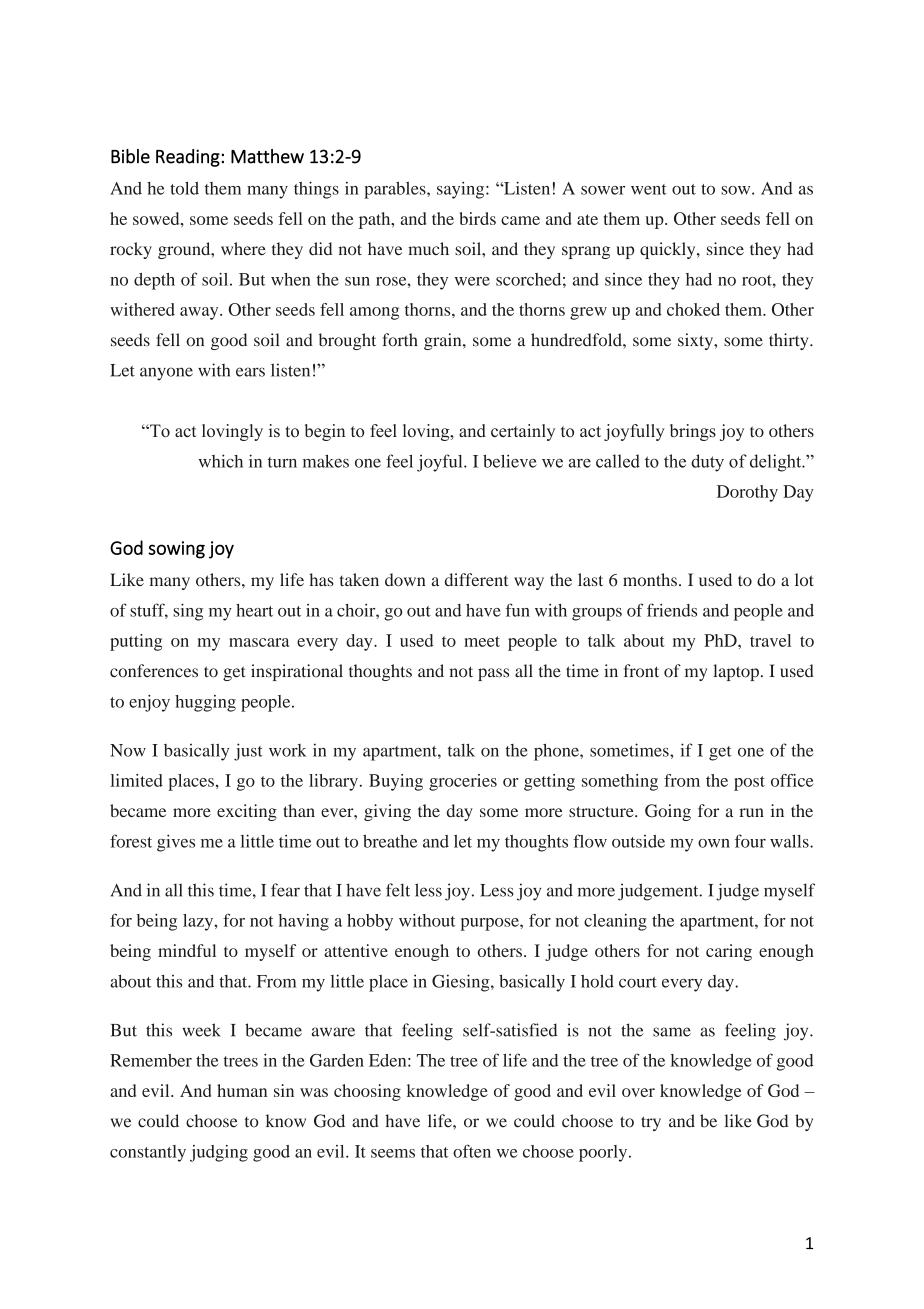  I want to click on told, so click(184, 188).
